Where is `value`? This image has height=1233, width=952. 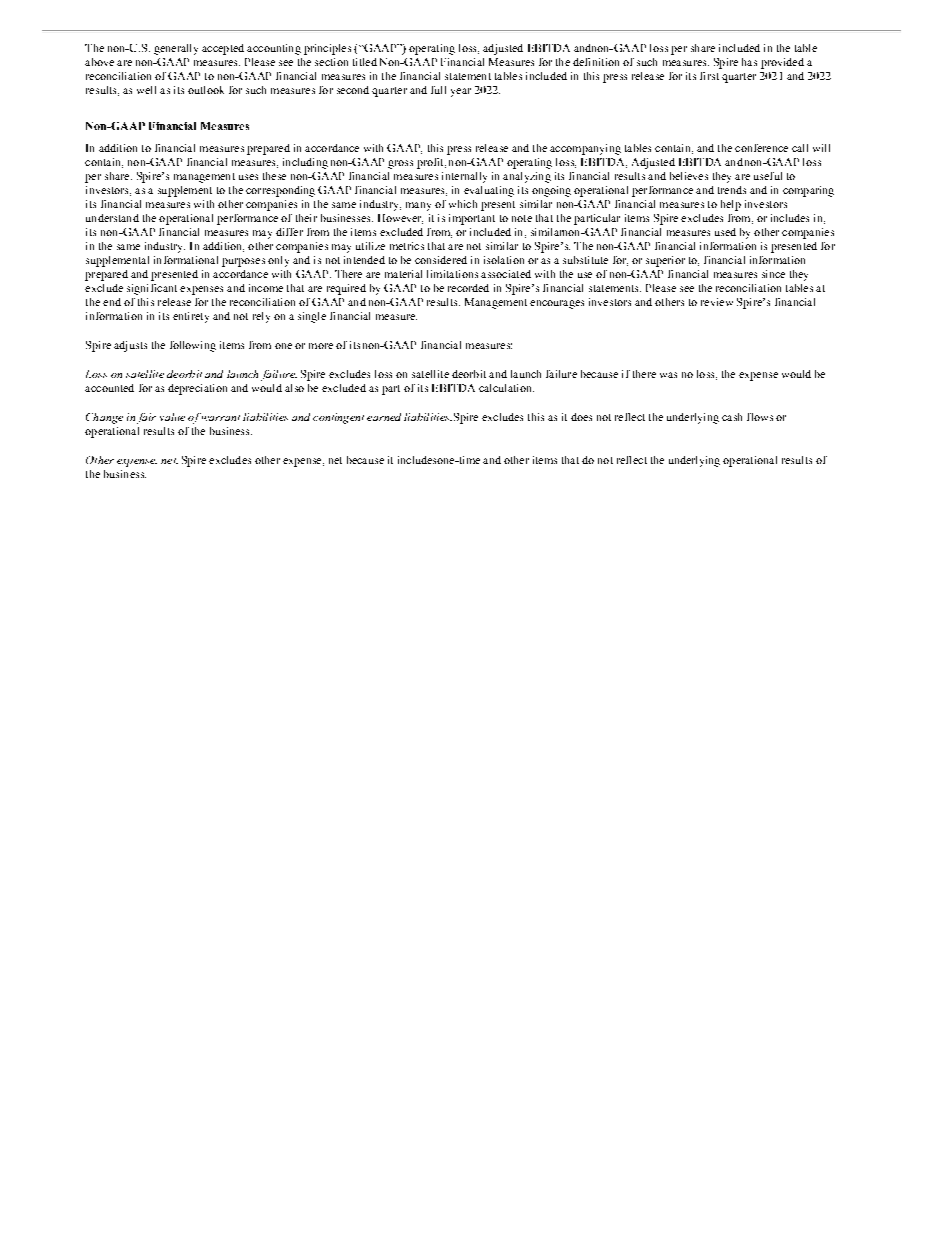 value is located at coordinates (172, 417).
